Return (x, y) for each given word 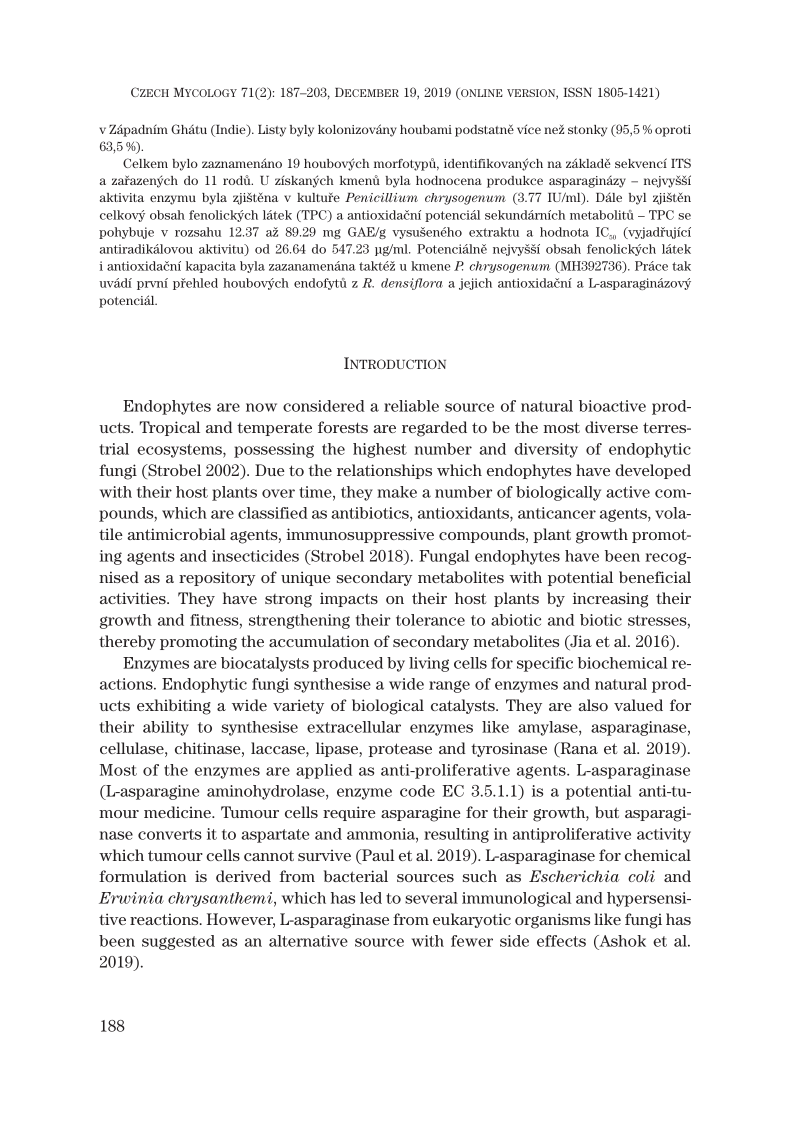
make (397, 492)
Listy (272, 131)
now (261, 407)
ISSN (577, 92)
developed (653, 471)
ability (166, 728)
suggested (178, 942)
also (593, 705)
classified (273, 513)
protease (400, 750)
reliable (411, 406)
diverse (611, 427)
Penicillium (381, 197)
